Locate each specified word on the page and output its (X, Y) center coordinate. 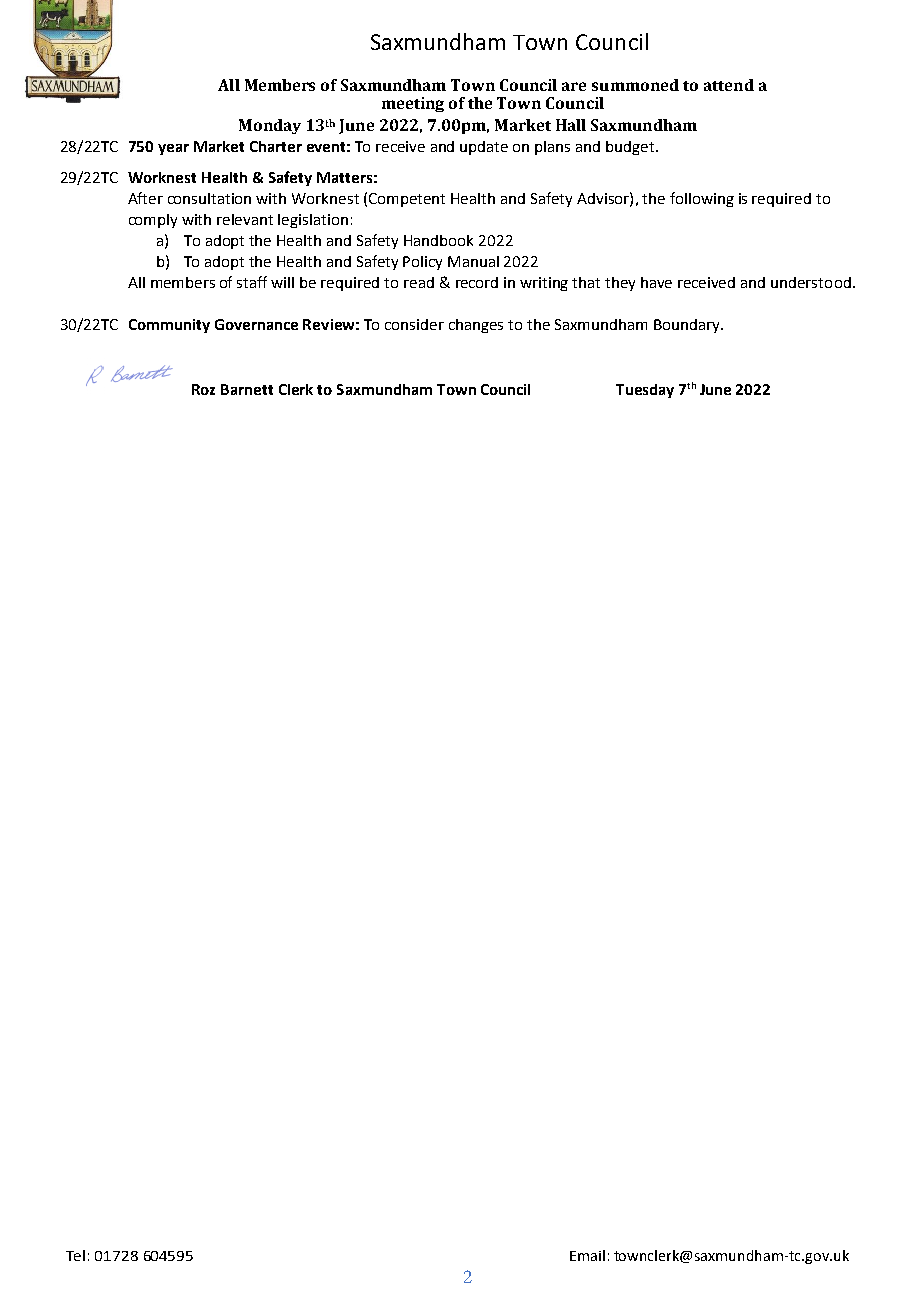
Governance (256, 324)
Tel (75, 1255)
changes (476, 326)
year (173, 149)
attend (729, 85)
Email (587, 1255)
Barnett (247, 389)
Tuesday (645, 391)
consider (414, 324)
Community (169, 326)
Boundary (688, 326)
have (656, 282)
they (620, 284)
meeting (413, 104)
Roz (203, 389)
